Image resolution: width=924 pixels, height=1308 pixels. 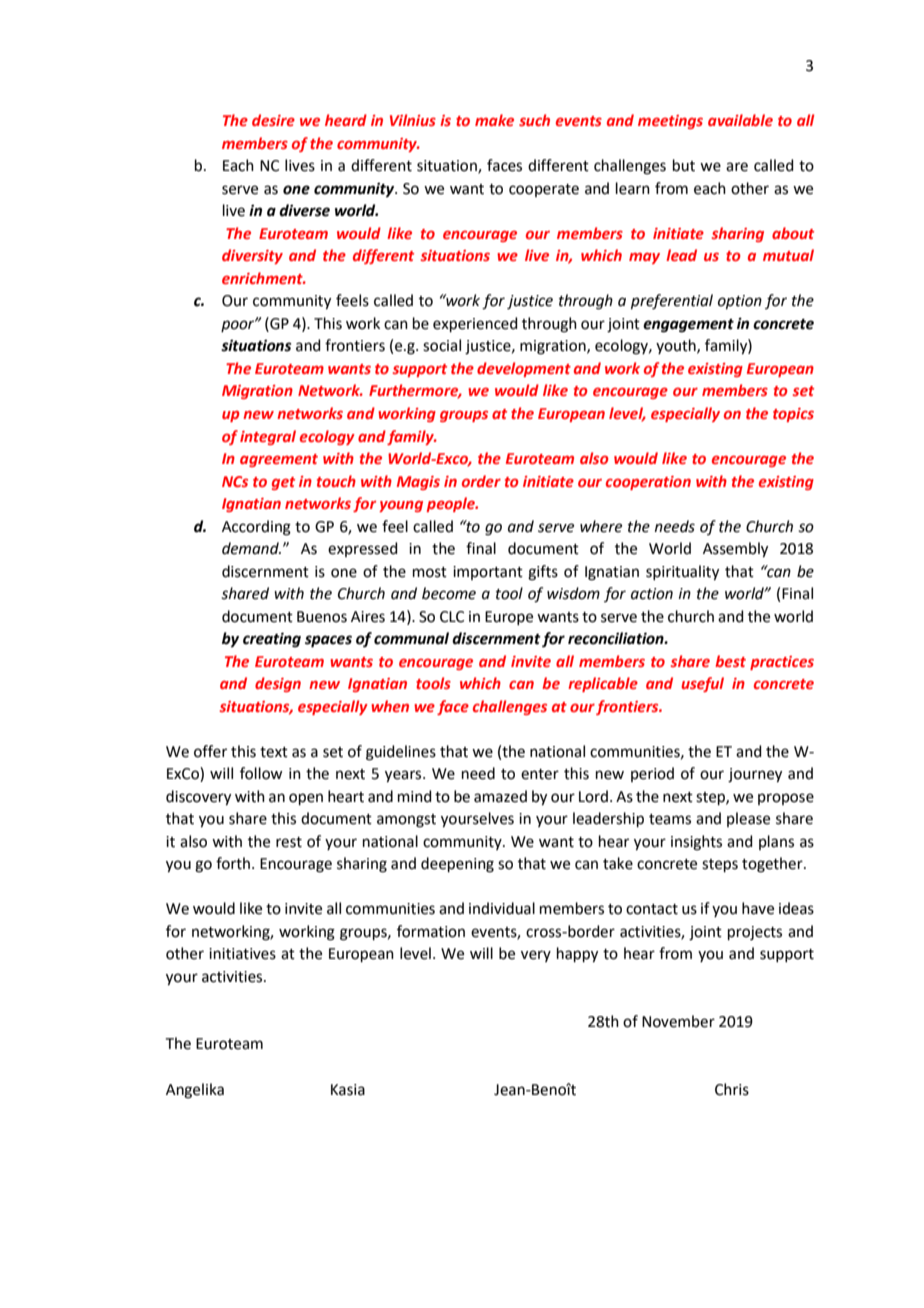 What do you see at coordinates (475, 324) in the page?
I see `experienced` at bounding box center [475, 324].
